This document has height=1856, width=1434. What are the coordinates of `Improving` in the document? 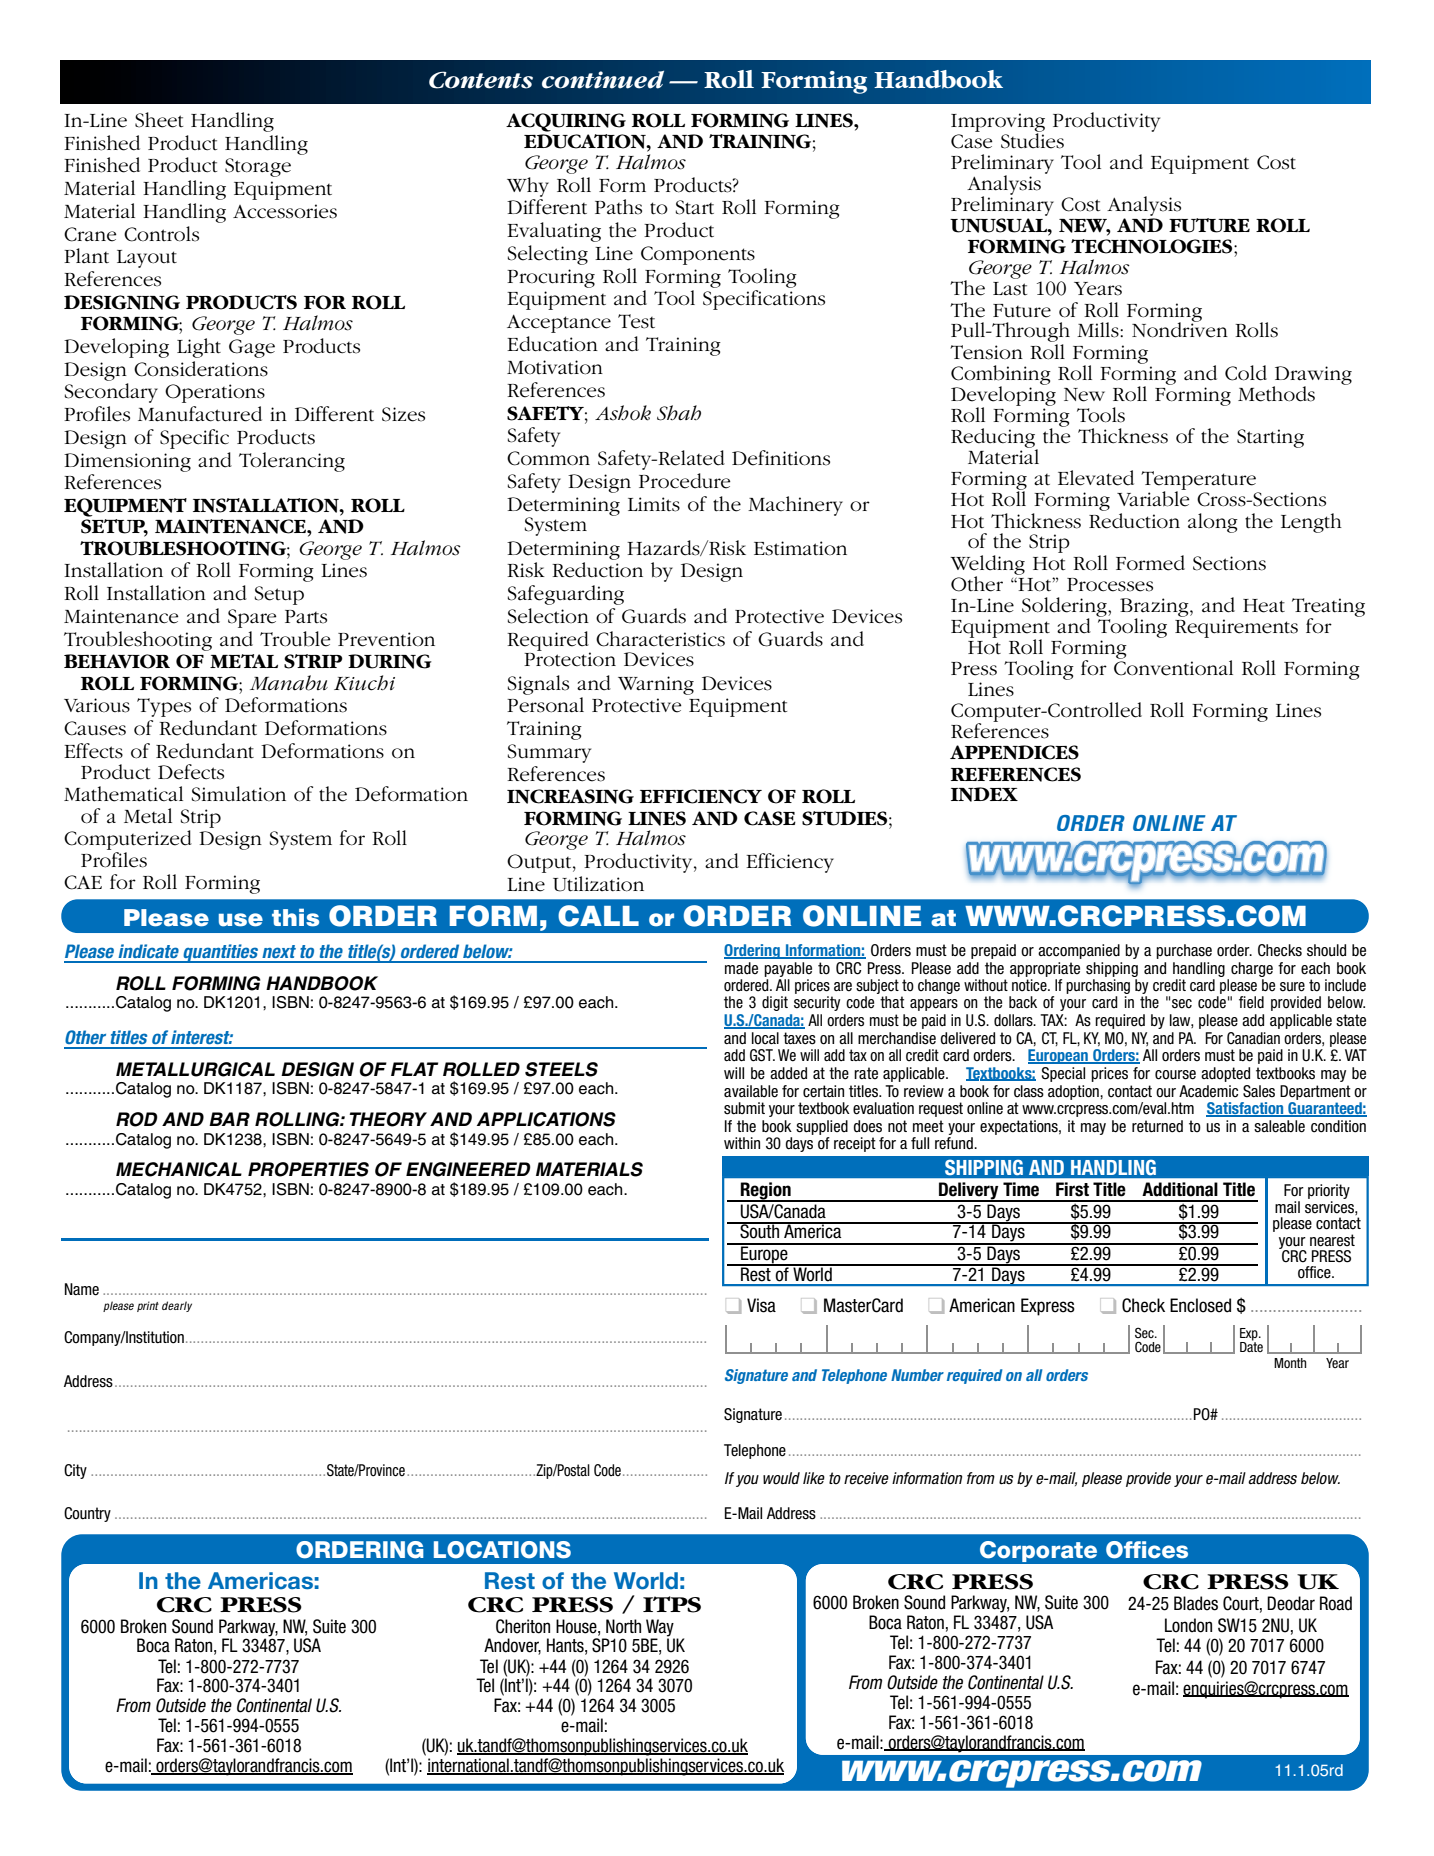 It's located at (998, 123).
